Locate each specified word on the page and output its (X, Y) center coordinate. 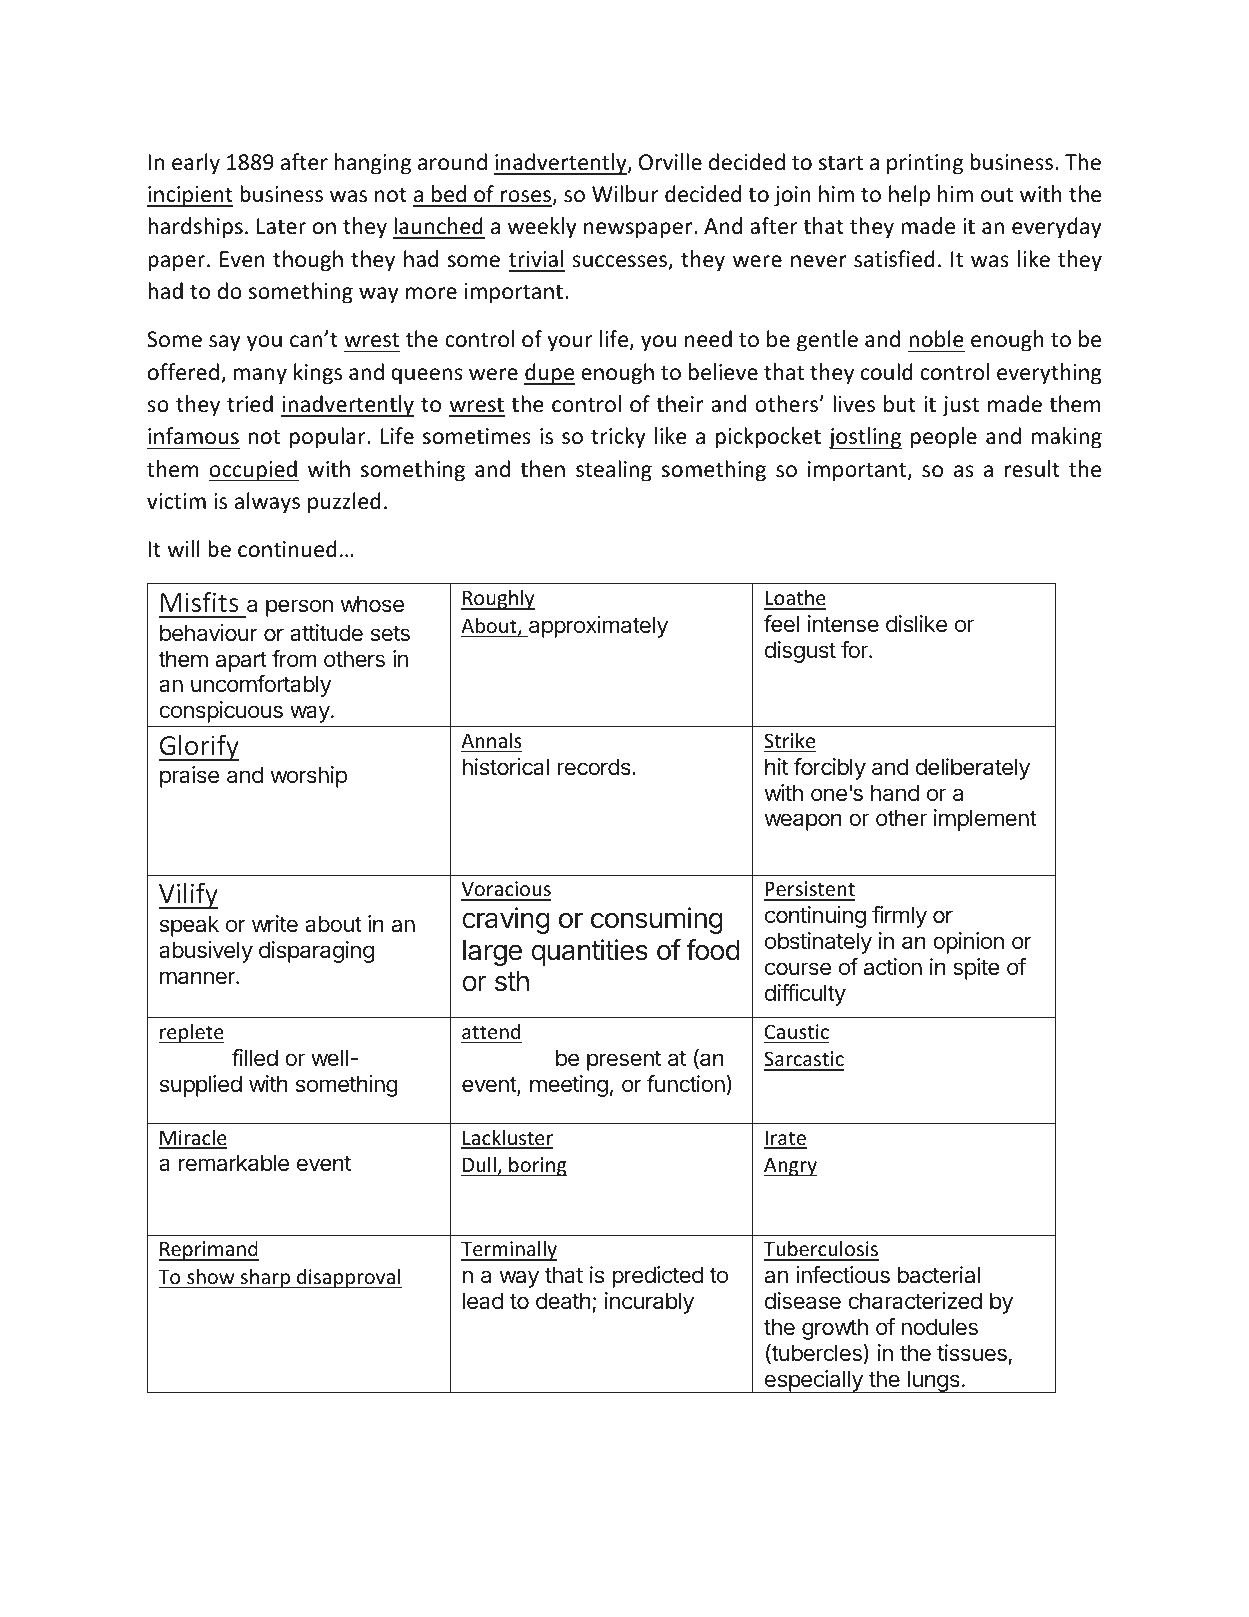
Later (281, 226)
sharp (265, 1278)
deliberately (973, 769)
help (909, 196)
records (595, 767)
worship (308, 777)
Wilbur (625, 194)
